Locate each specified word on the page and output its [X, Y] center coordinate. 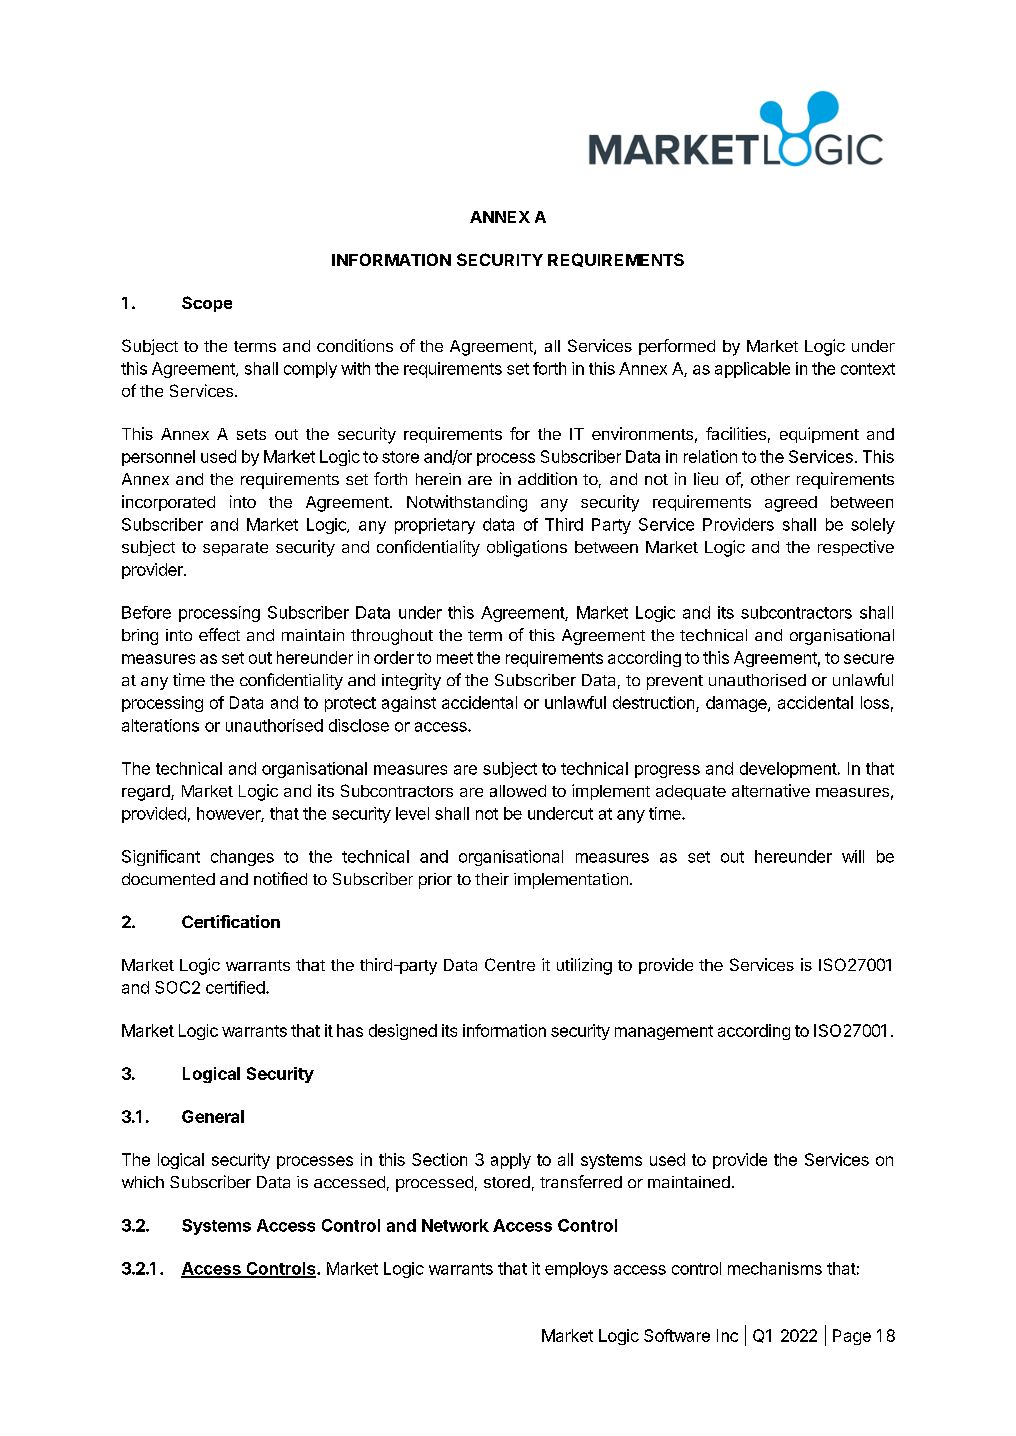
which [143, 1182]
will [853, 856]
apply [511, 1161]
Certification [231, 921]
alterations [160, 725]
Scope [207, 304]
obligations [527, 548]
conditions [355, 345]
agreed [791, 504]
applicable [752, 370]
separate [235, 549]
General [213, 1116]
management [664, 1032]
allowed [518, 791]
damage [737, 704]
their [492, 879]
